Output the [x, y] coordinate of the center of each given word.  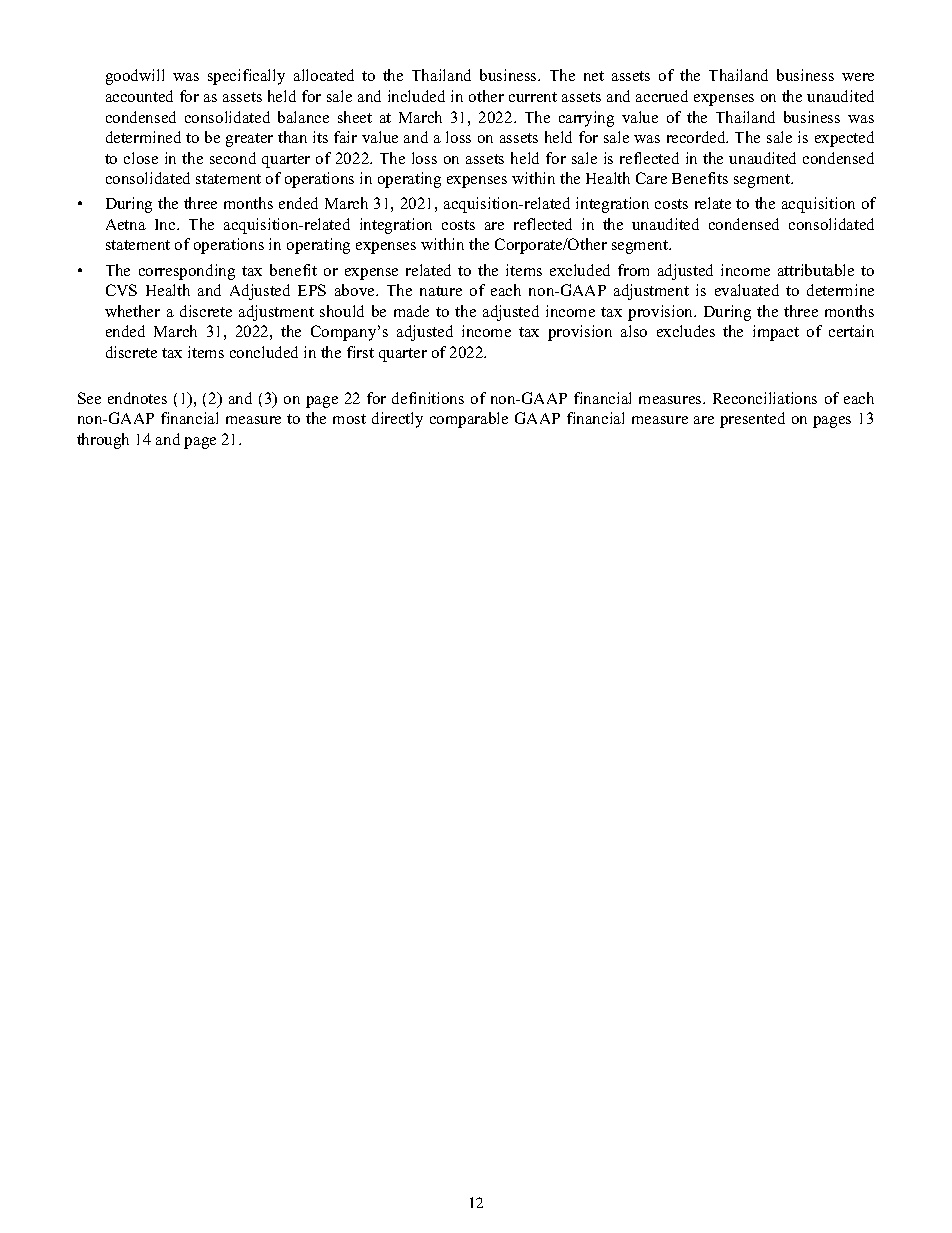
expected [844, 139]
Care [651, 178]
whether [132, 311]
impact [776, 333]
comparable [469, 420]
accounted [139, 96]
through [103, 441]
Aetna [126, 224]
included [416, 96]
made [411, 311]
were [858, 77]
